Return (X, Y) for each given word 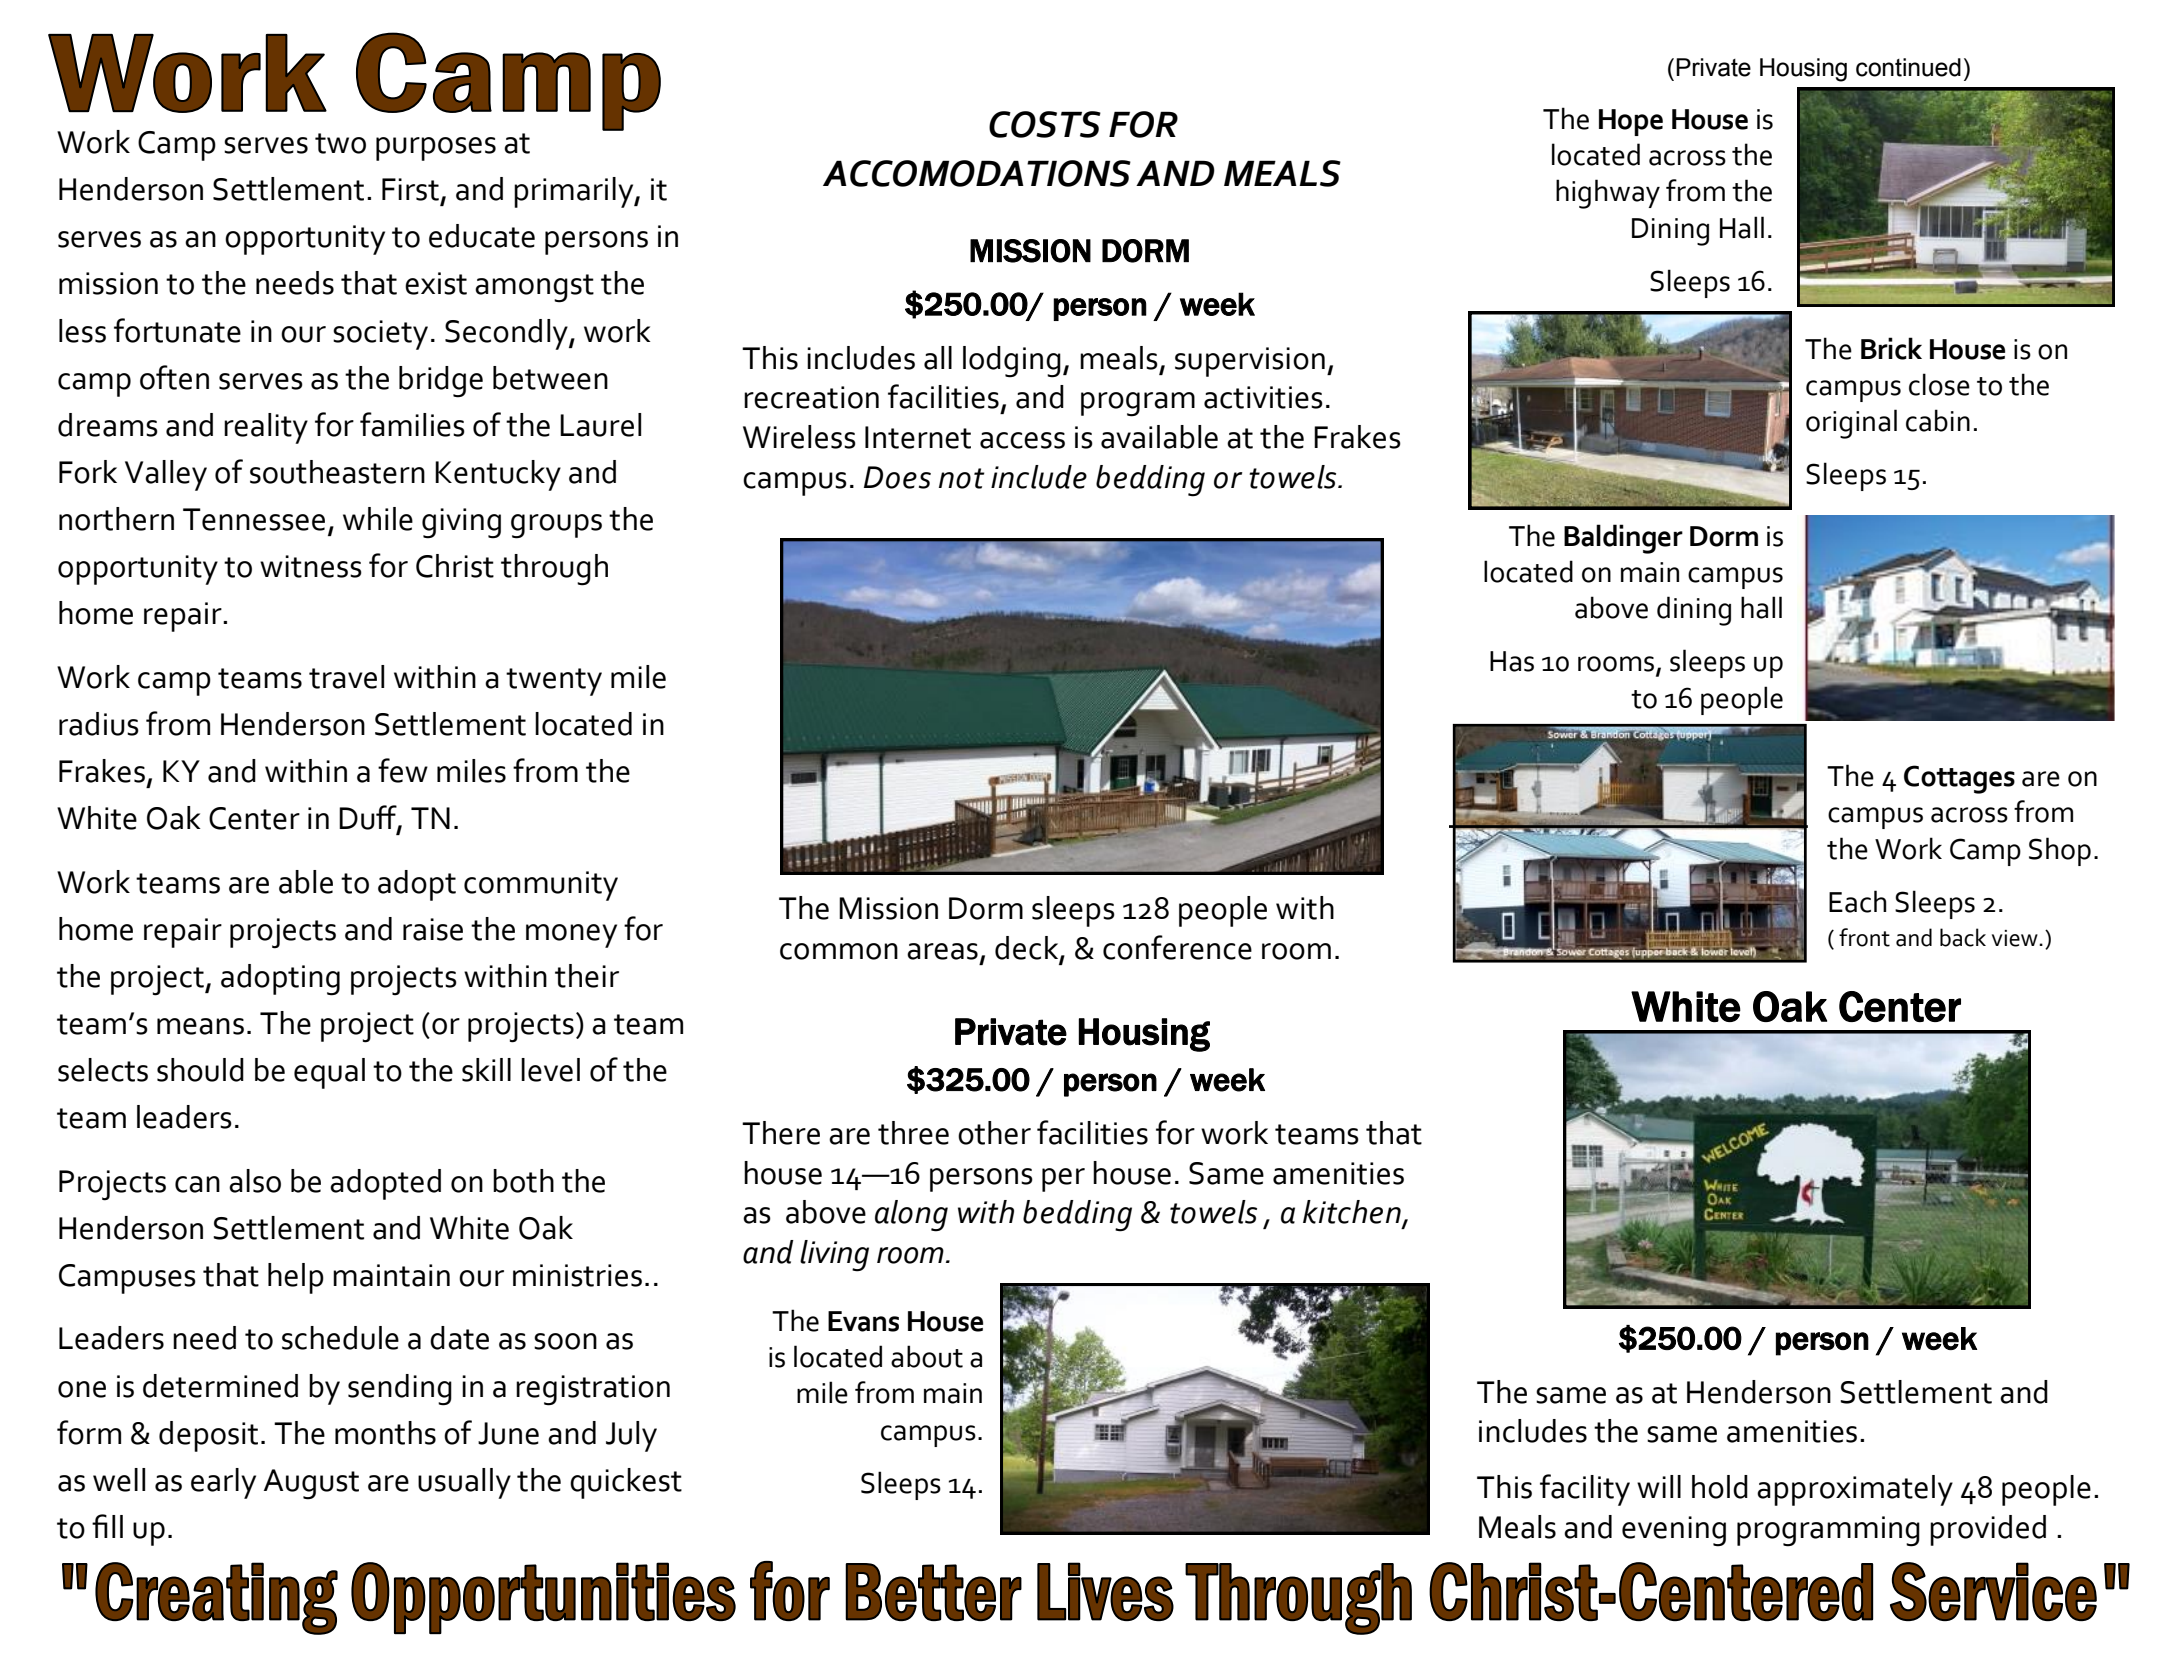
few (403, 770)
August (311, 1484)
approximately (1855, 1490)
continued (1908, 67)
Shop (2060, 851)
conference (1177, 947)
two (340, 143)
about (927, 1356)
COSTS (1045, 124)
